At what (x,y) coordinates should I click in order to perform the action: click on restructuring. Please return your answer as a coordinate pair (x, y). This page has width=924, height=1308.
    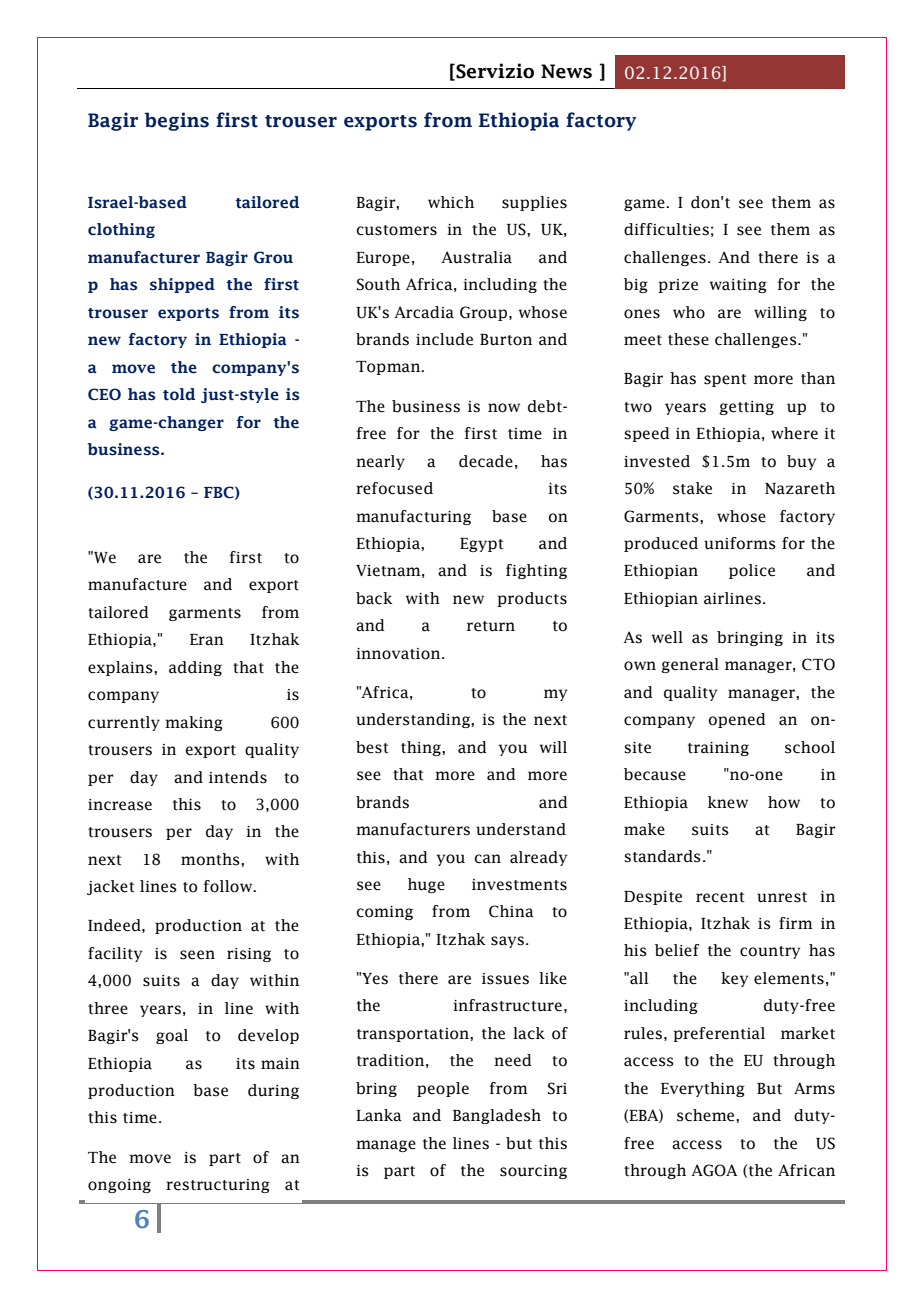
    Looking at the image, I should click on (218, 1186).
